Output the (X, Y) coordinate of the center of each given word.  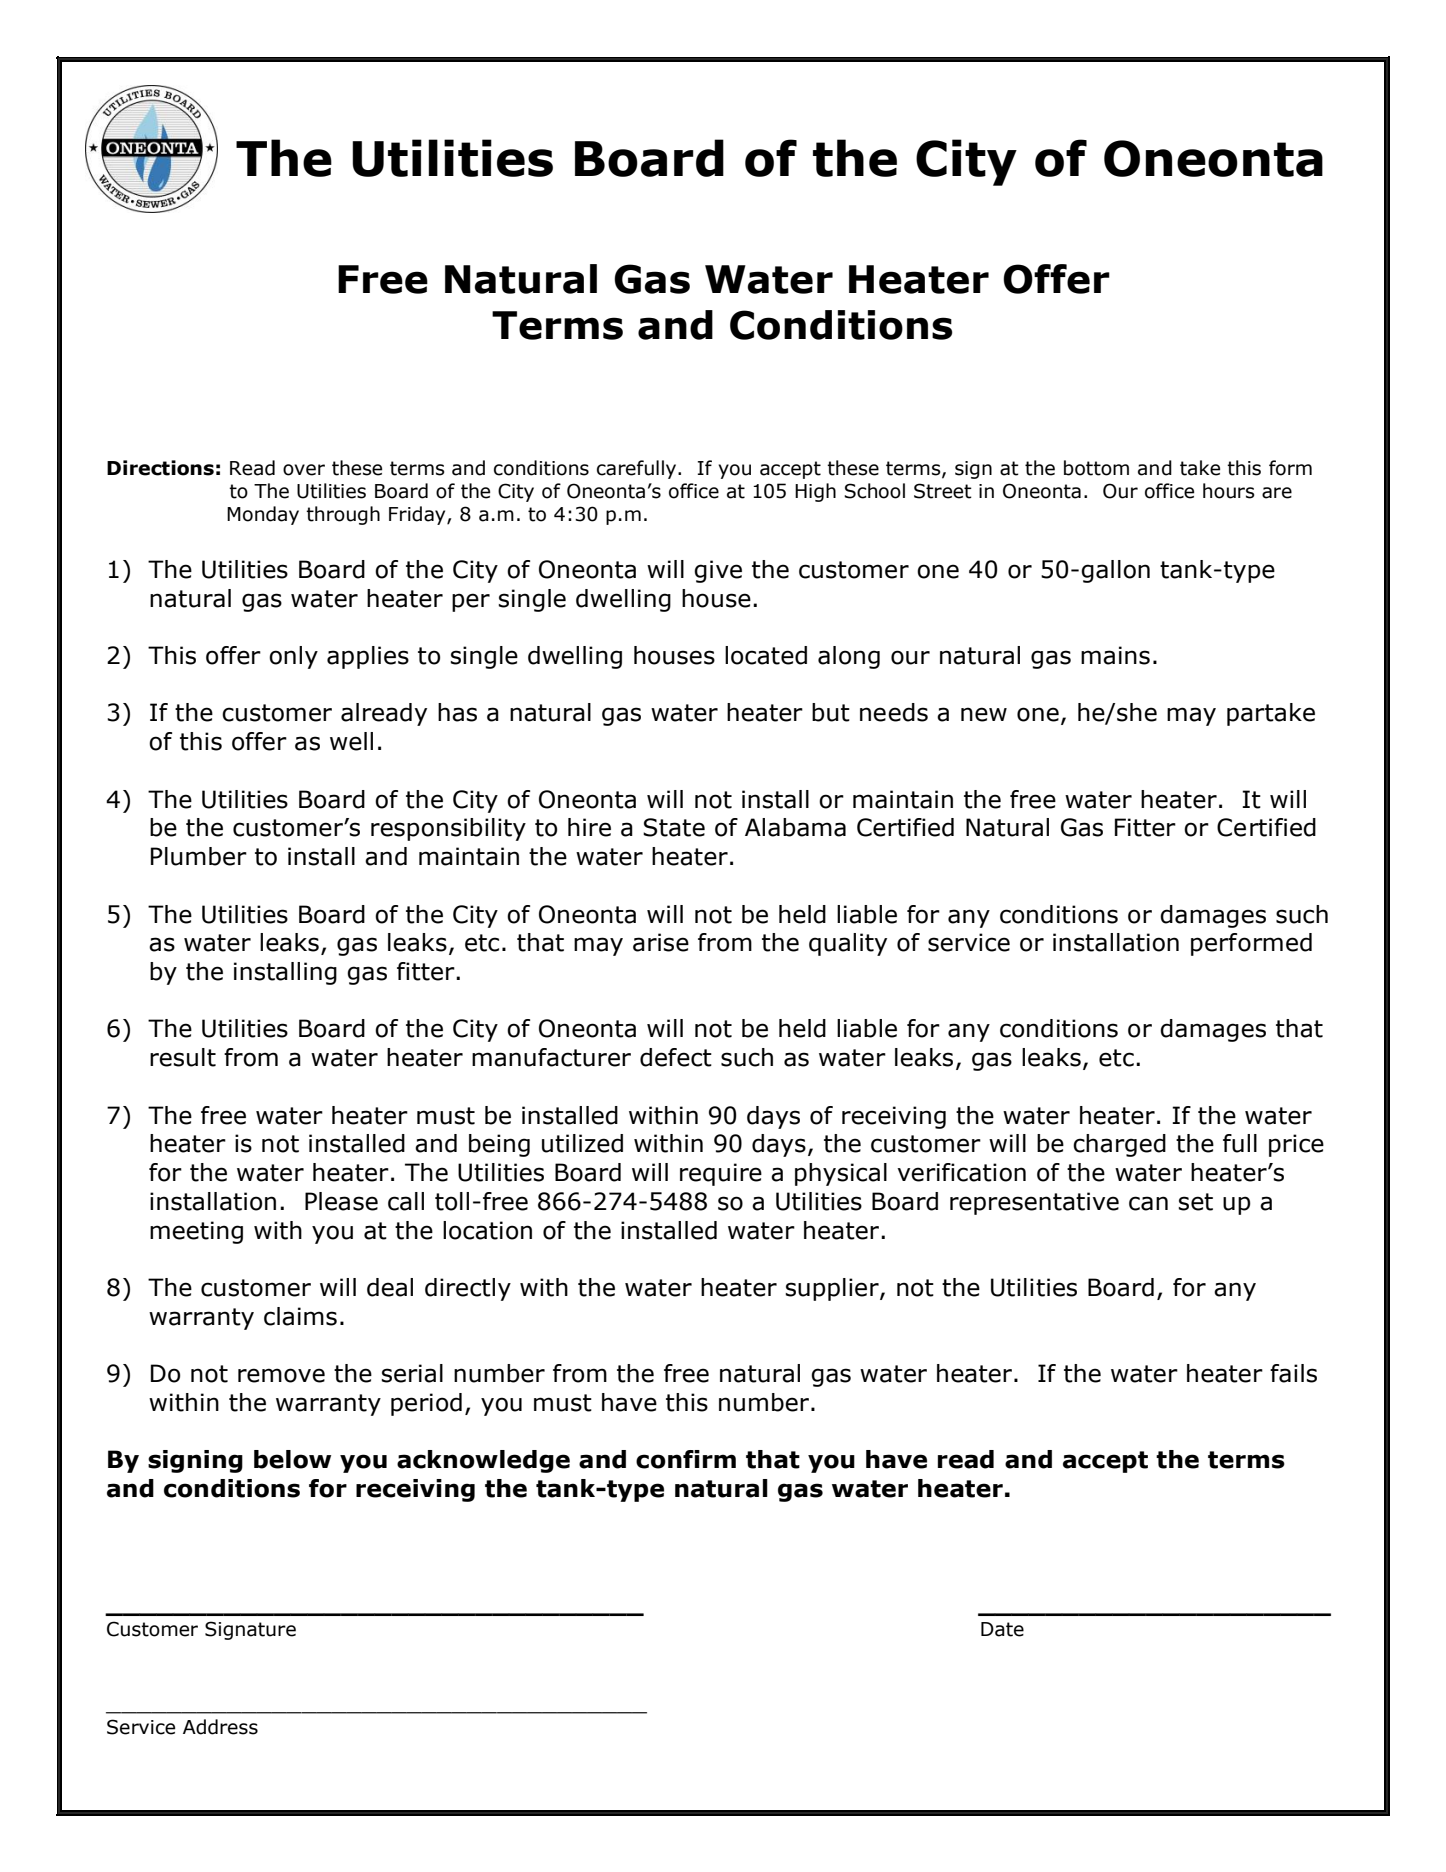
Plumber (199, 856)
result (183, 1057)
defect (676, 1057)
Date (1002, 1629)
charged (1119, 1145)
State (674, 827)
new (984, 714)
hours (1228, 491)
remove (281, 1375)
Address (220, 1727)
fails (1293, 1373)
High (815, 492)
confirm (686, 1459)
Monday (263, 515)
